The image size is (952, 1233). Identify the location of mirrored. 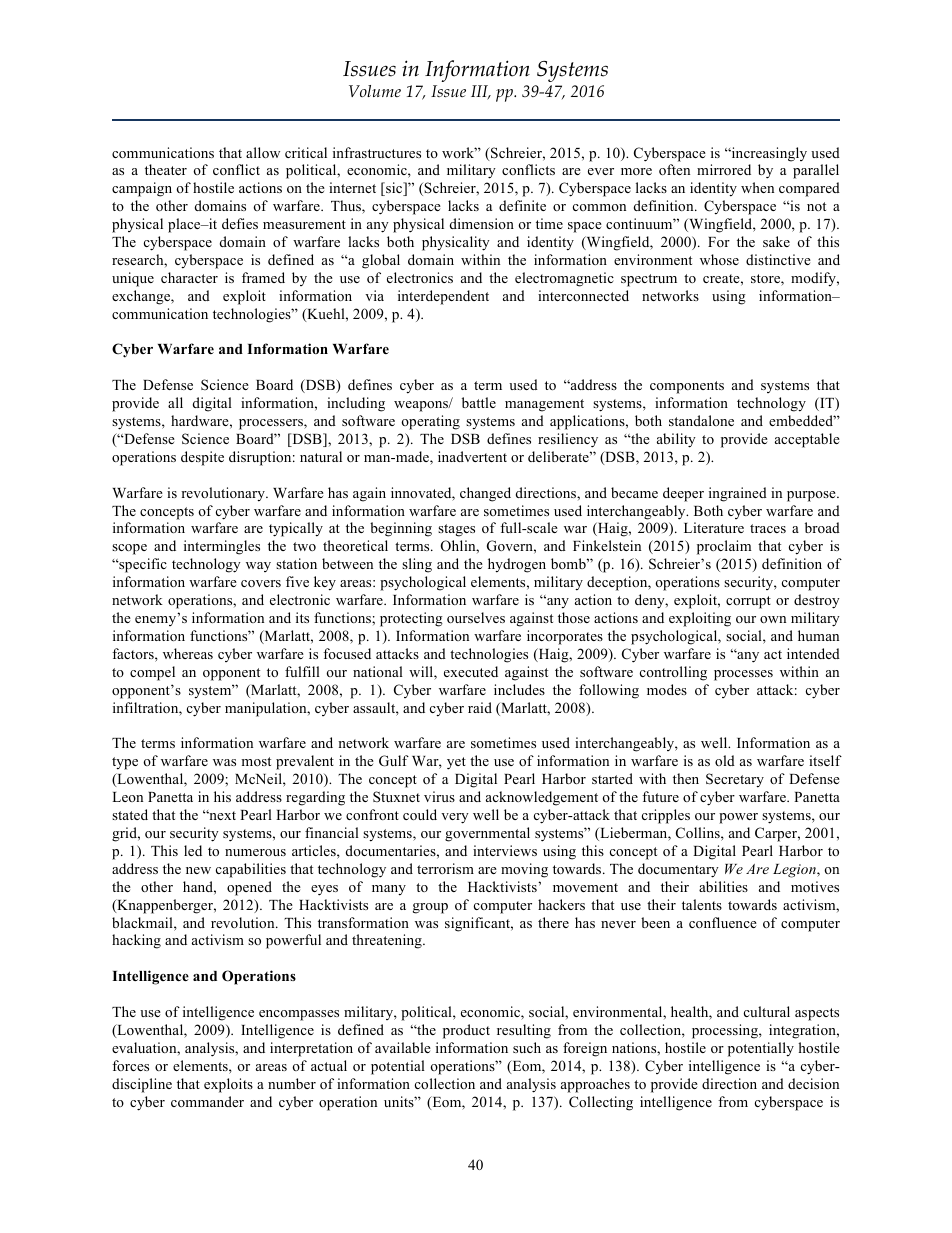
(724, 169).
